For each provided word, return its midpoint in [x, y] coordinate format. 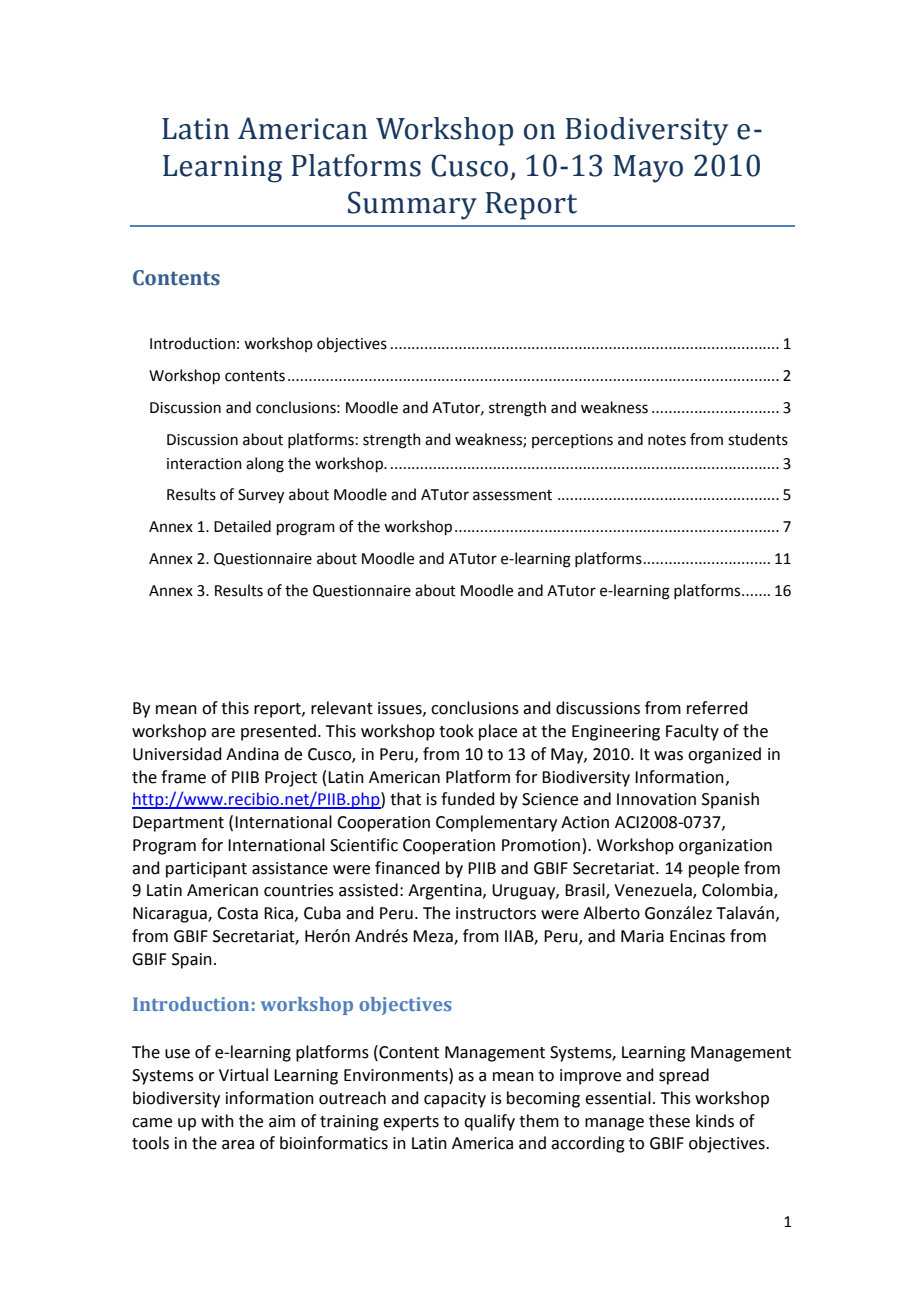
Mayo [648, 169]
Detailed [242, 526]
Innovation [656, 799]
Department [178, 824]
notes [667, 440]
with [217, 1121]
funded [468, 799]
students [758, 439]
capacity [455, 1100]
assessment [512, 495]
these [669, 1121]
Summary [412, 205]
